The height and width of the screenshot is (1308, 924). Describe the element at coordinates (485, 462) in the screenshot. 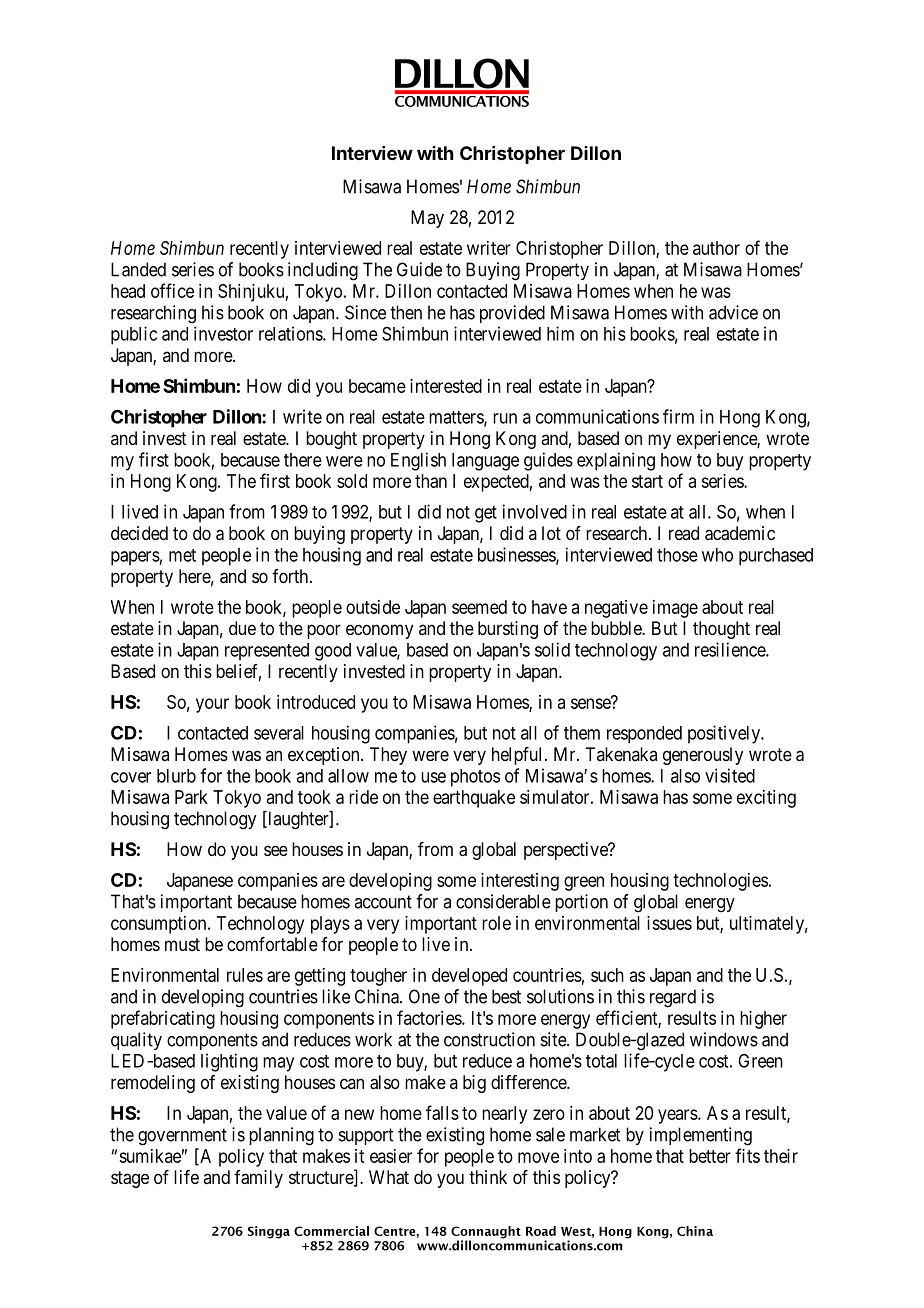

I see `language` at that location.
